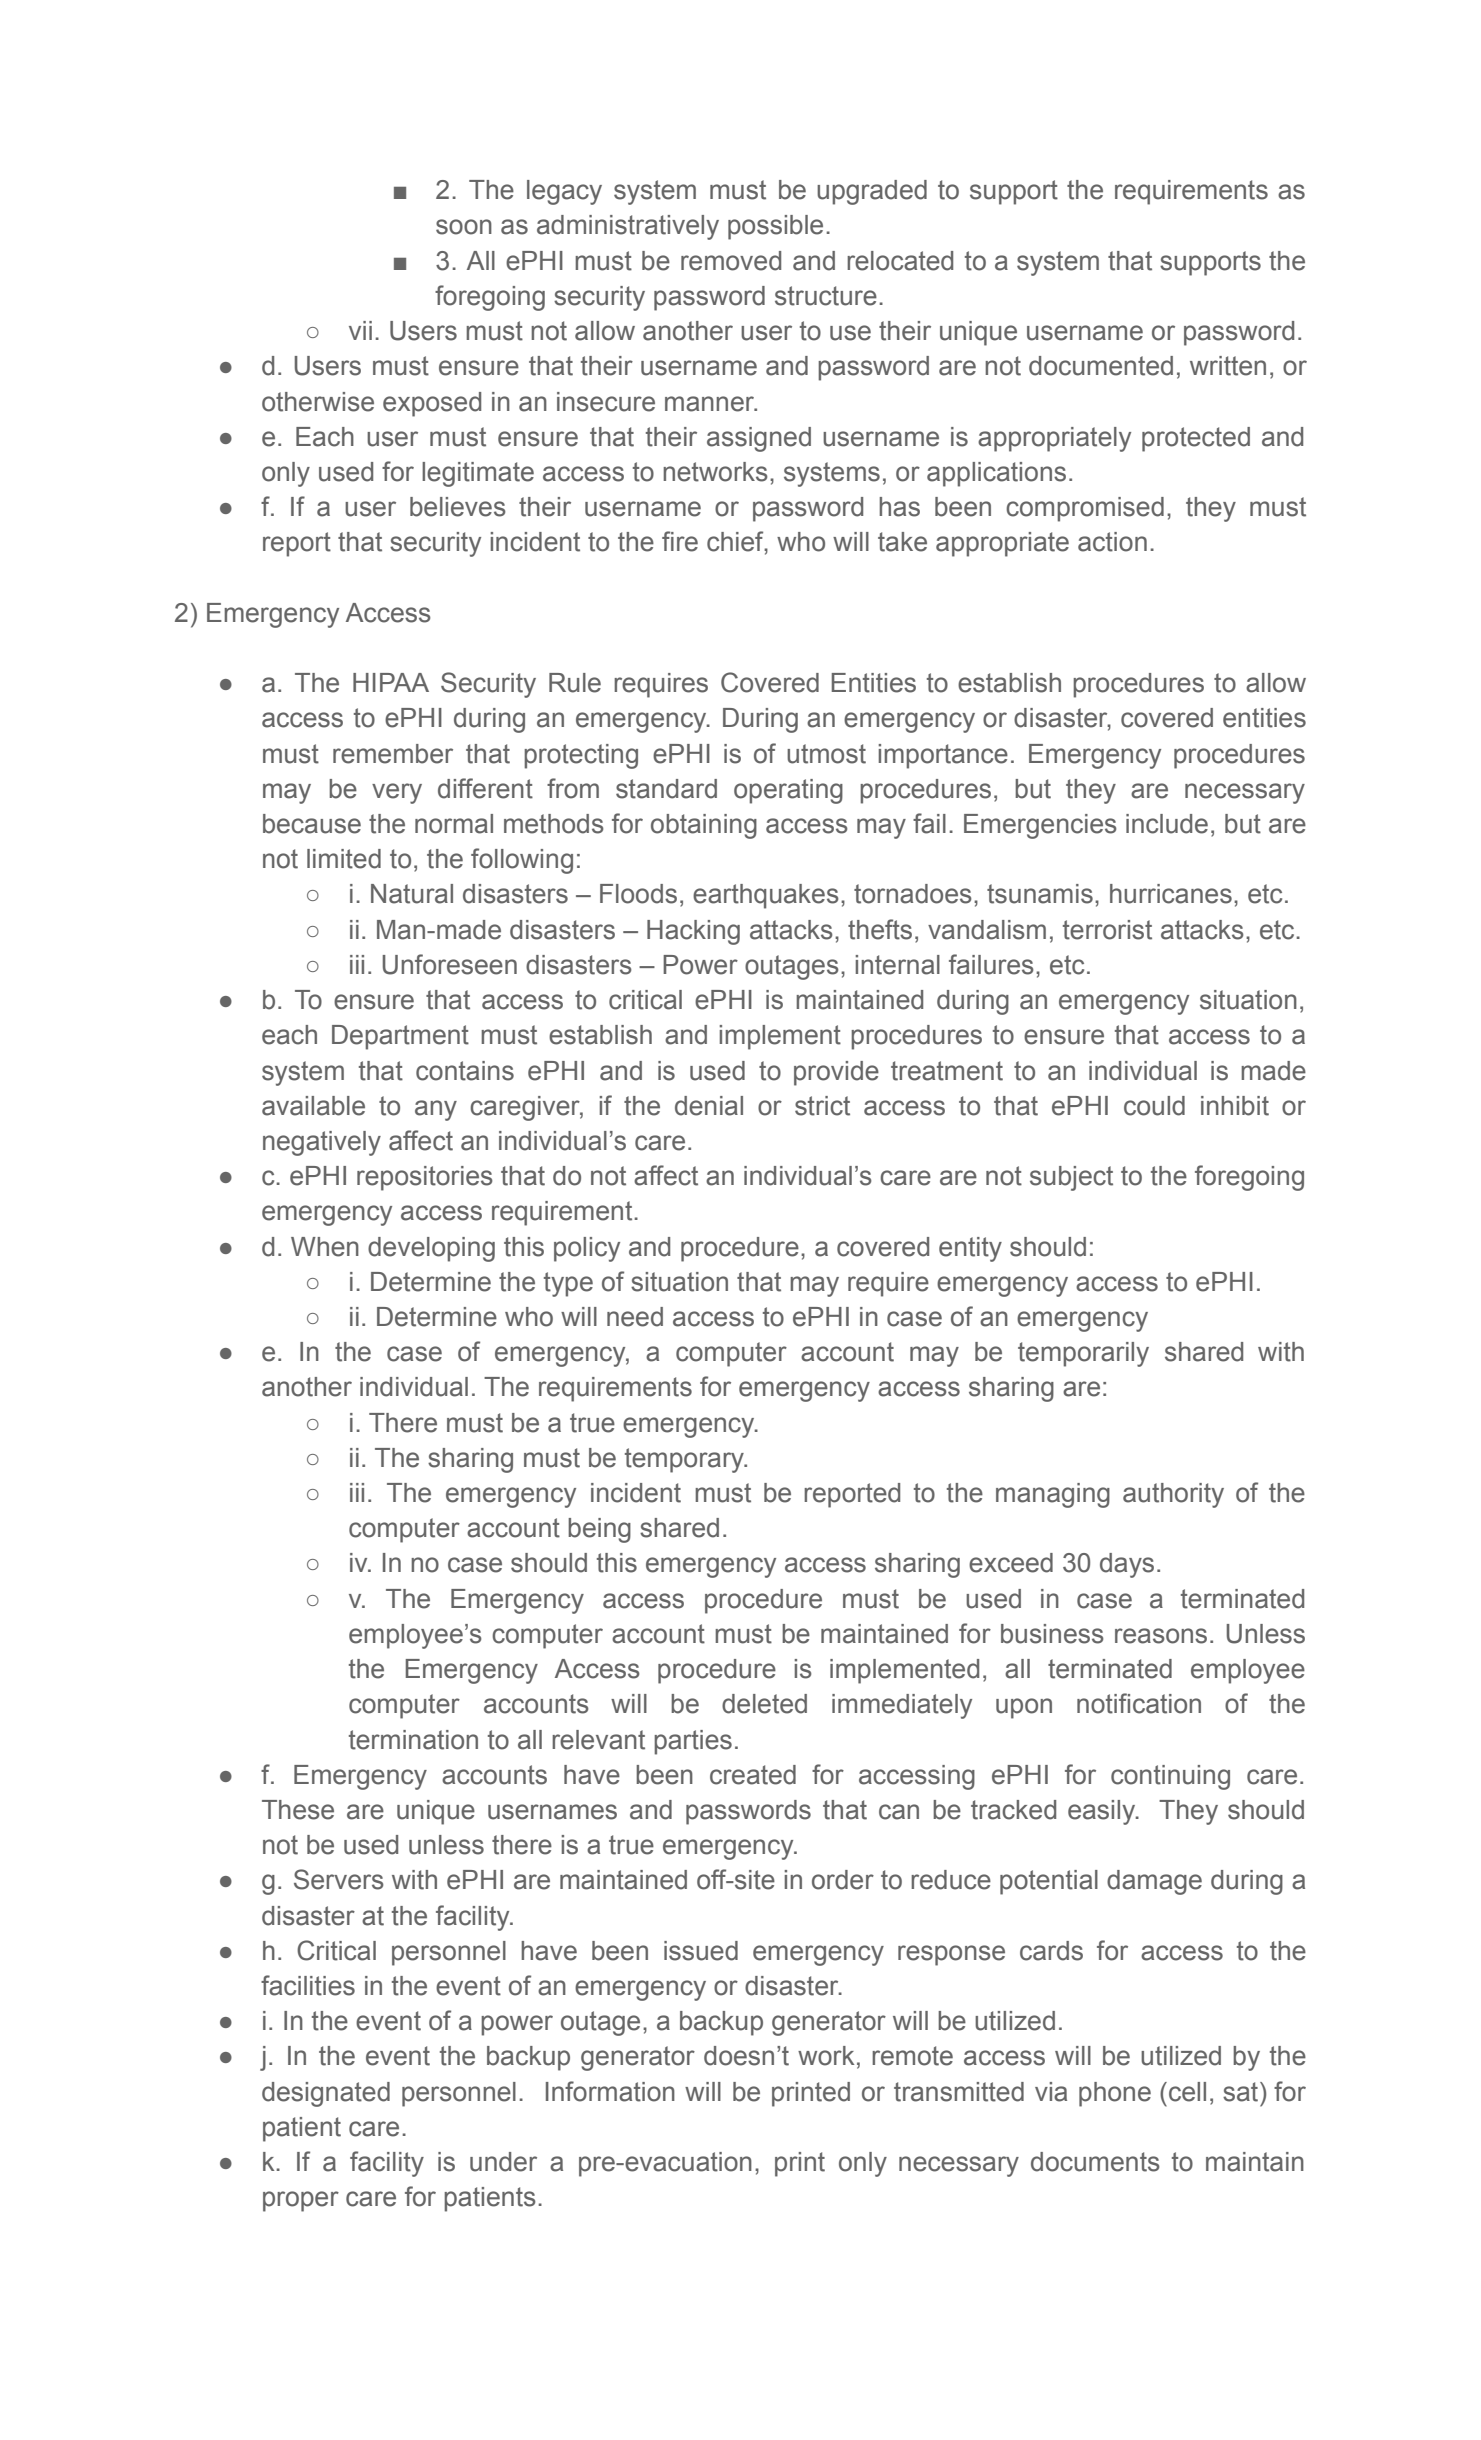 This screenshot has height=2440, width=1481. Describe the element at coordinates (822, 1106) in the screenshot. I see `strict` at that location.
